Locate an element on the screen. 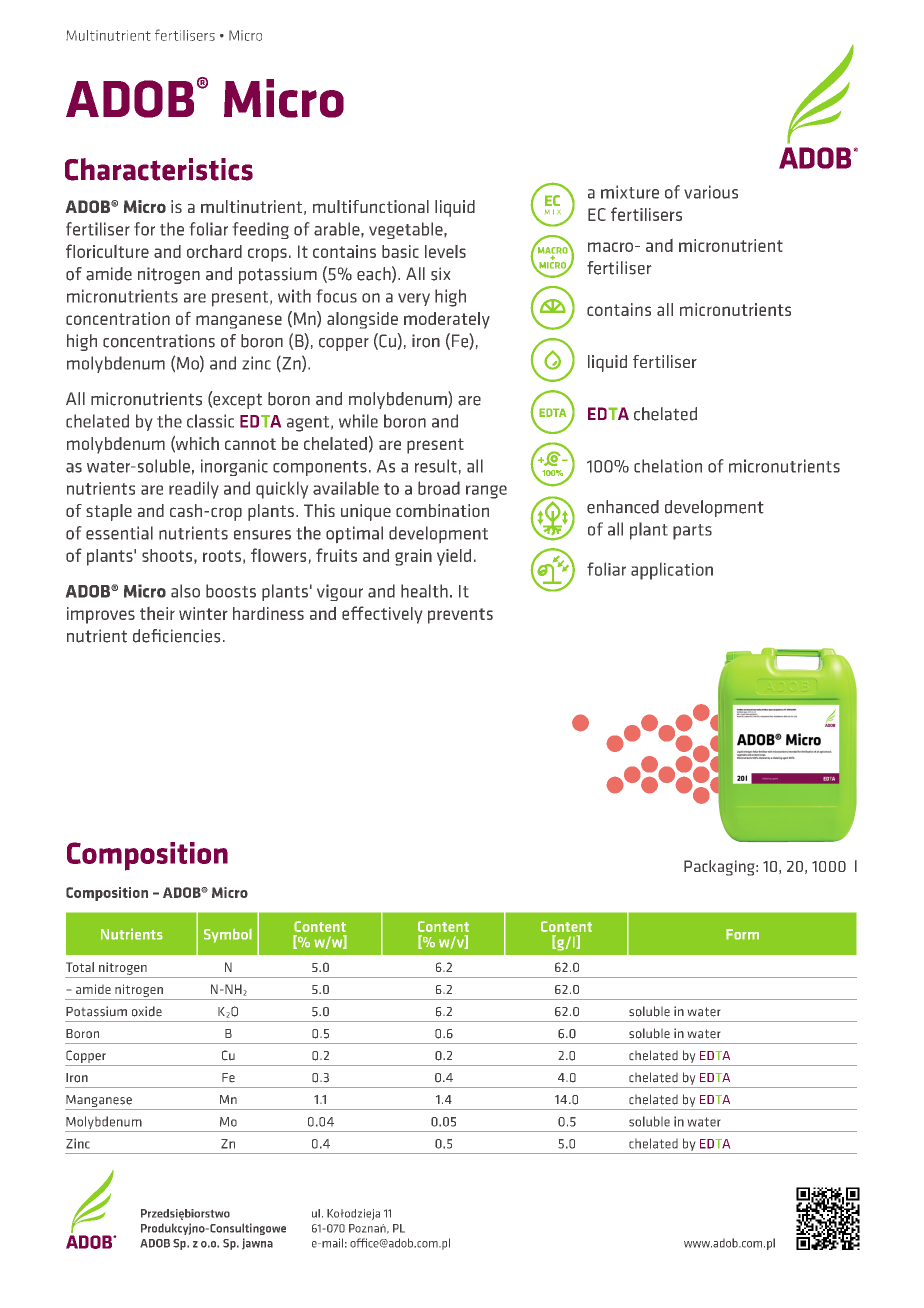 The image size is (924, 1308). oxide is located at coordinates (147, 1011).
